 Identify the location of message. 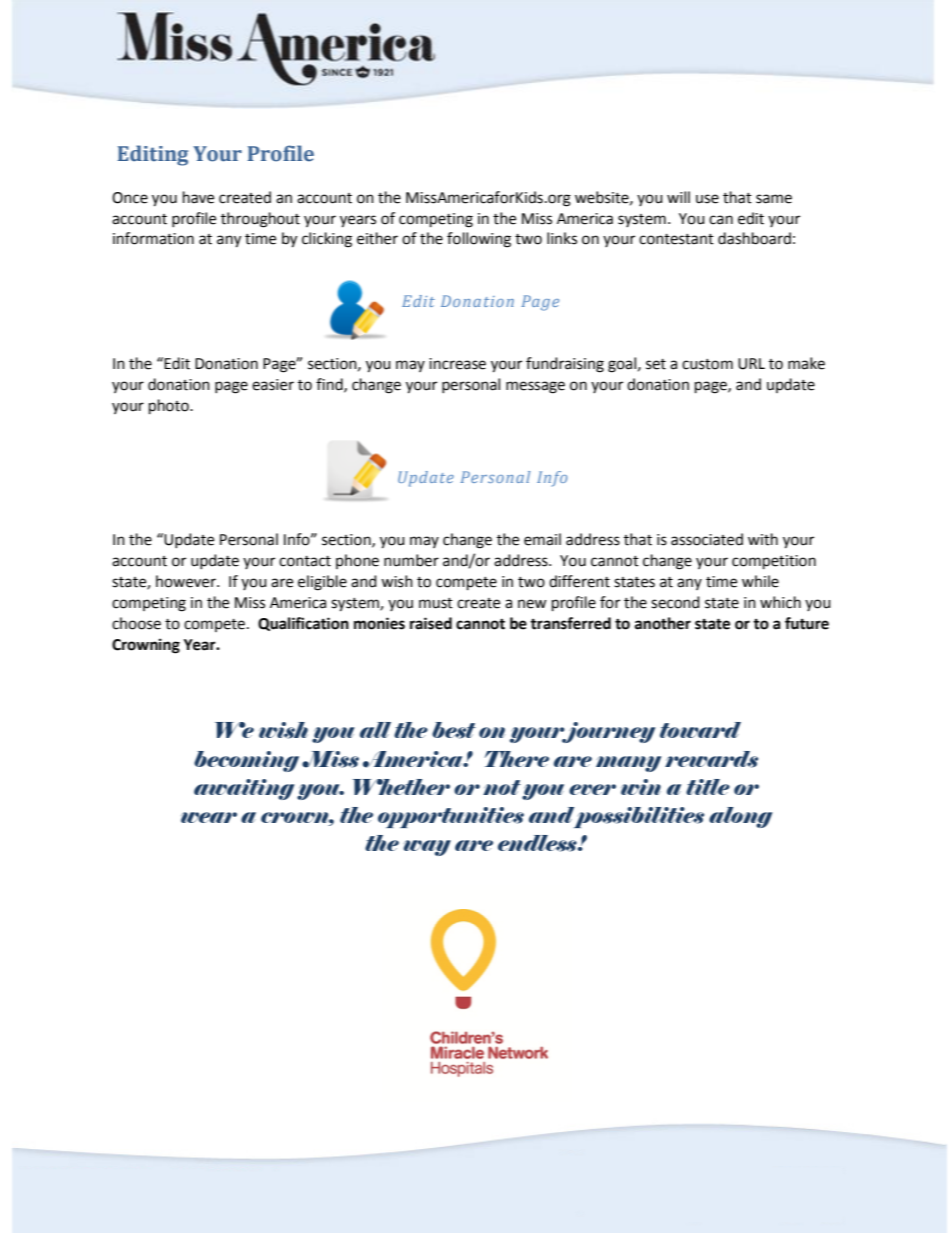
(535, 387).
